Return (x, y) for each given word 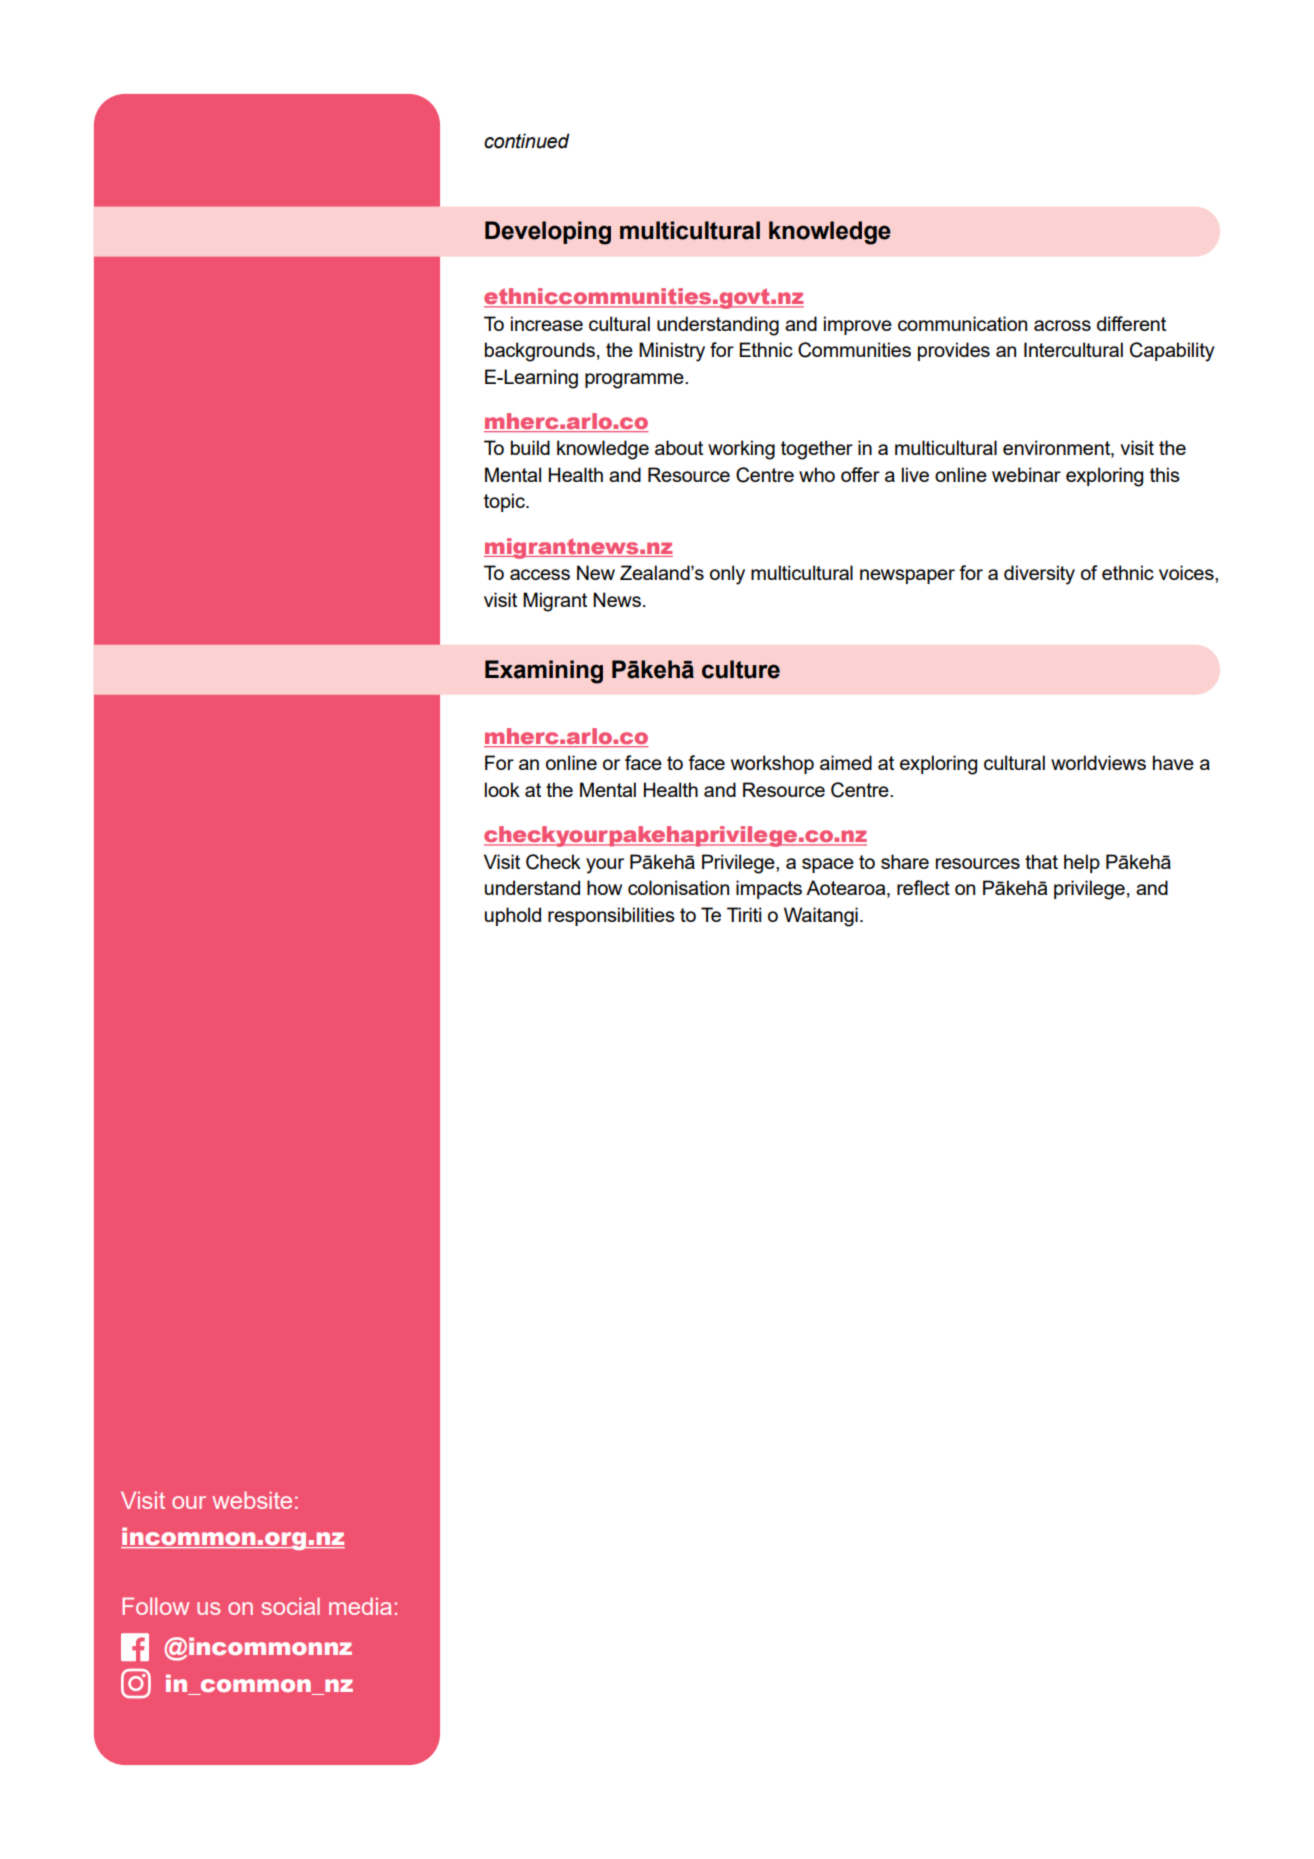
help (1082, 863)
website (252, 1500)
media (360, 1606)
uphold (513, 916)
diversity (1039, 575)
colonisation (678, 887)
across (1062, 325)
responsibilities (611, 916)
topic (505, 502)
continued (526, 141)
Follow (155, 1606)
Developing (548, 233)
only (727, 575)
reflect (923, 887)
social (290, 1606)
